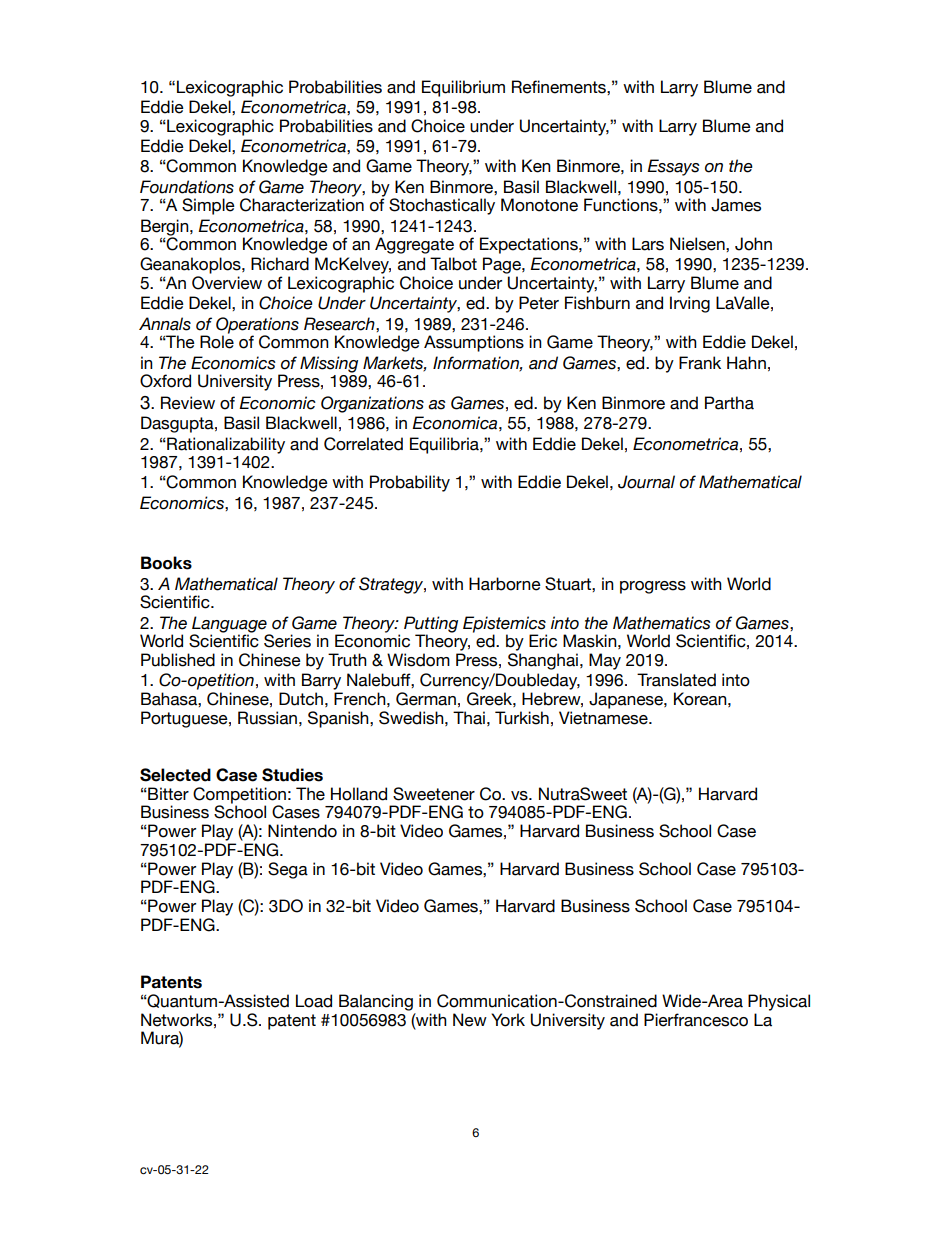 The height and width of the image is (1233, 952). Describe the element at coordinates (257, 325) in the image. I see `Operations` at that location.
